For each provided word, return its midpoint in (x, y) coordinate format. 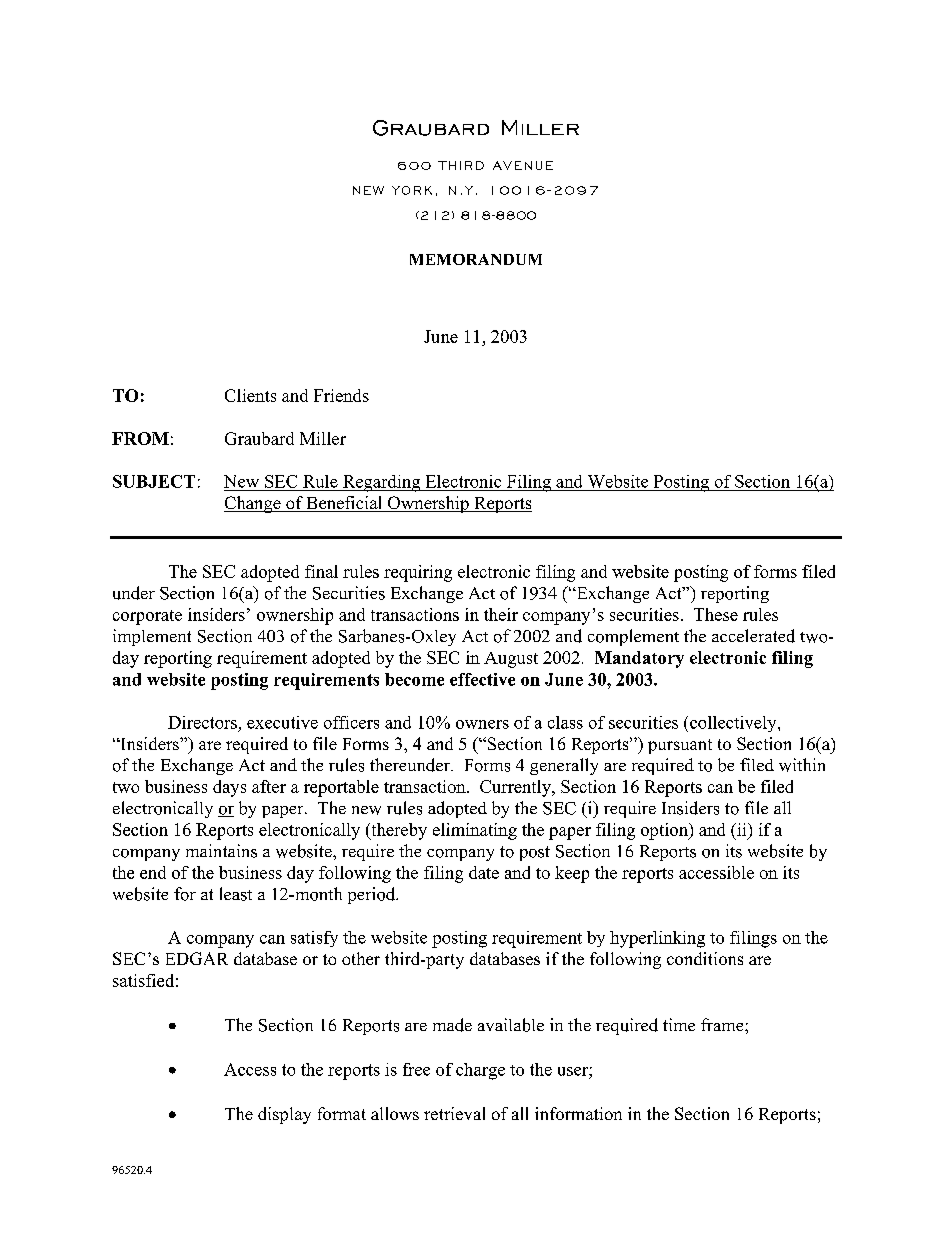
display (284, 1115)
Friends (341, 395)
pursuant (680, 746)
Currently (516, 788)
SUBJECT (154, 481)
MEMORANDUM (476, 259)
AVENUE (523, 165)
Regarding (382, 483)
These (716, 614)
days (229, 788)
